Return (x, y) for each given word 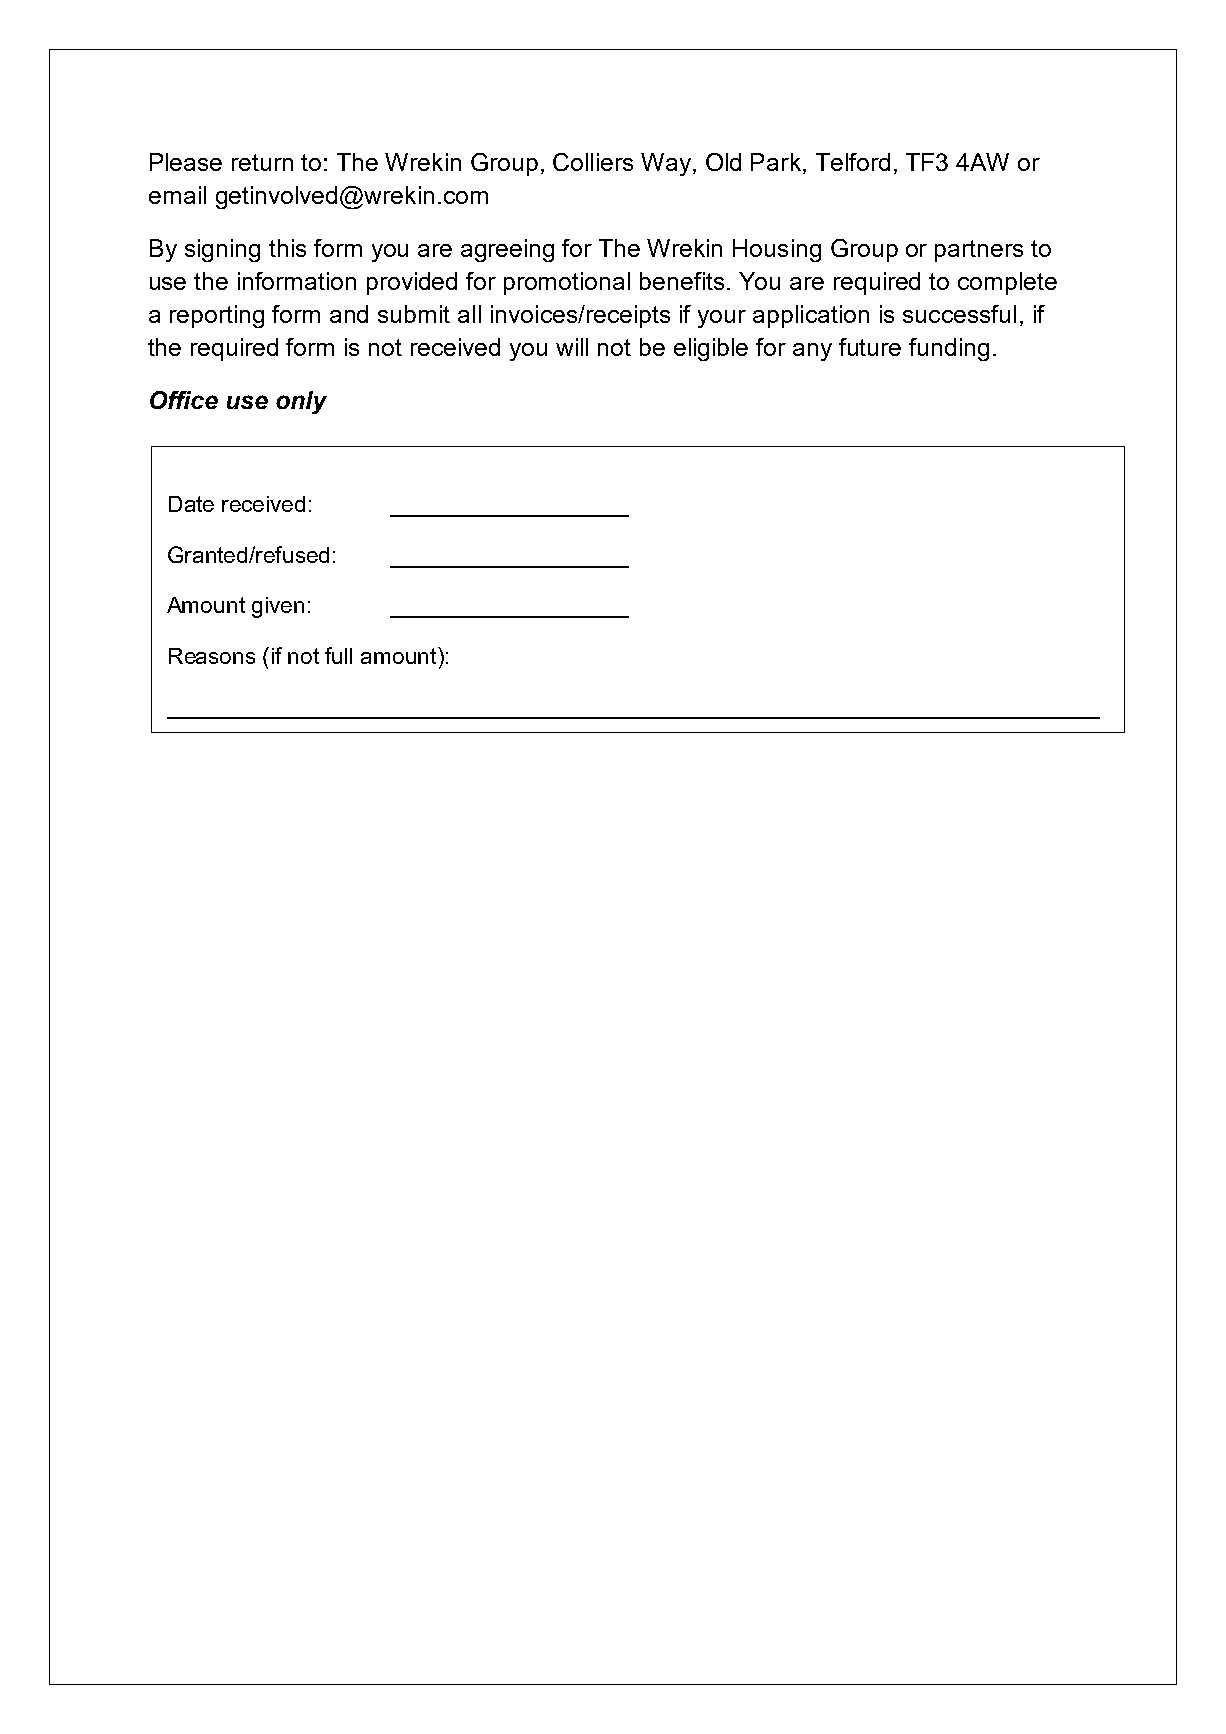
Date (191, 504)
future (870, 347)
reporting (217, 316)
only (301, 402)
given (278, 607)
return (262, 162)
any (812, 352)
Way (667, 164)
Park (776, 162)
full (338, 655)
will (572, 347)
